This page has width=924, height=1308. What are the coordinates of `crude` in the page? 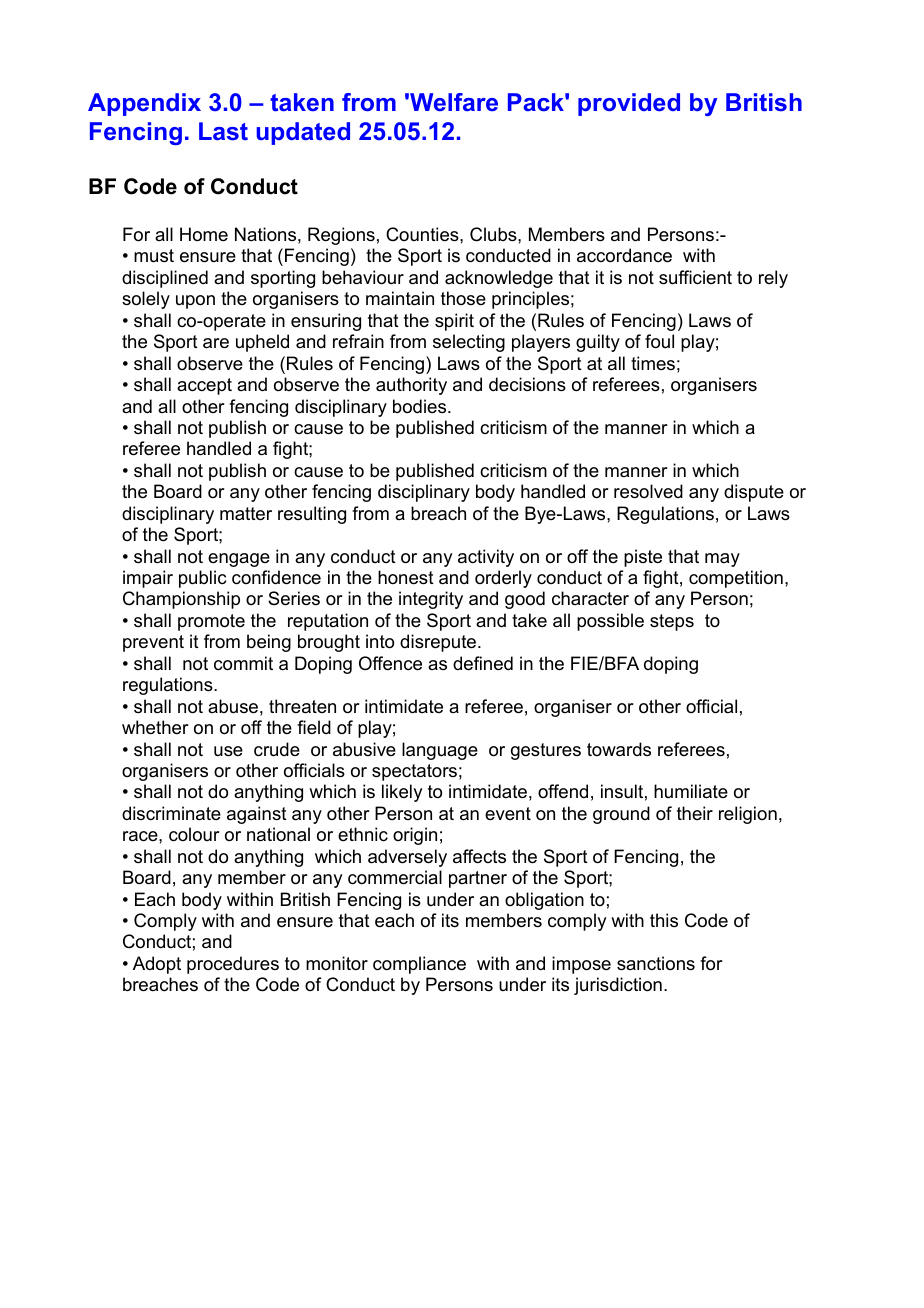 It's located at (277, 749).
